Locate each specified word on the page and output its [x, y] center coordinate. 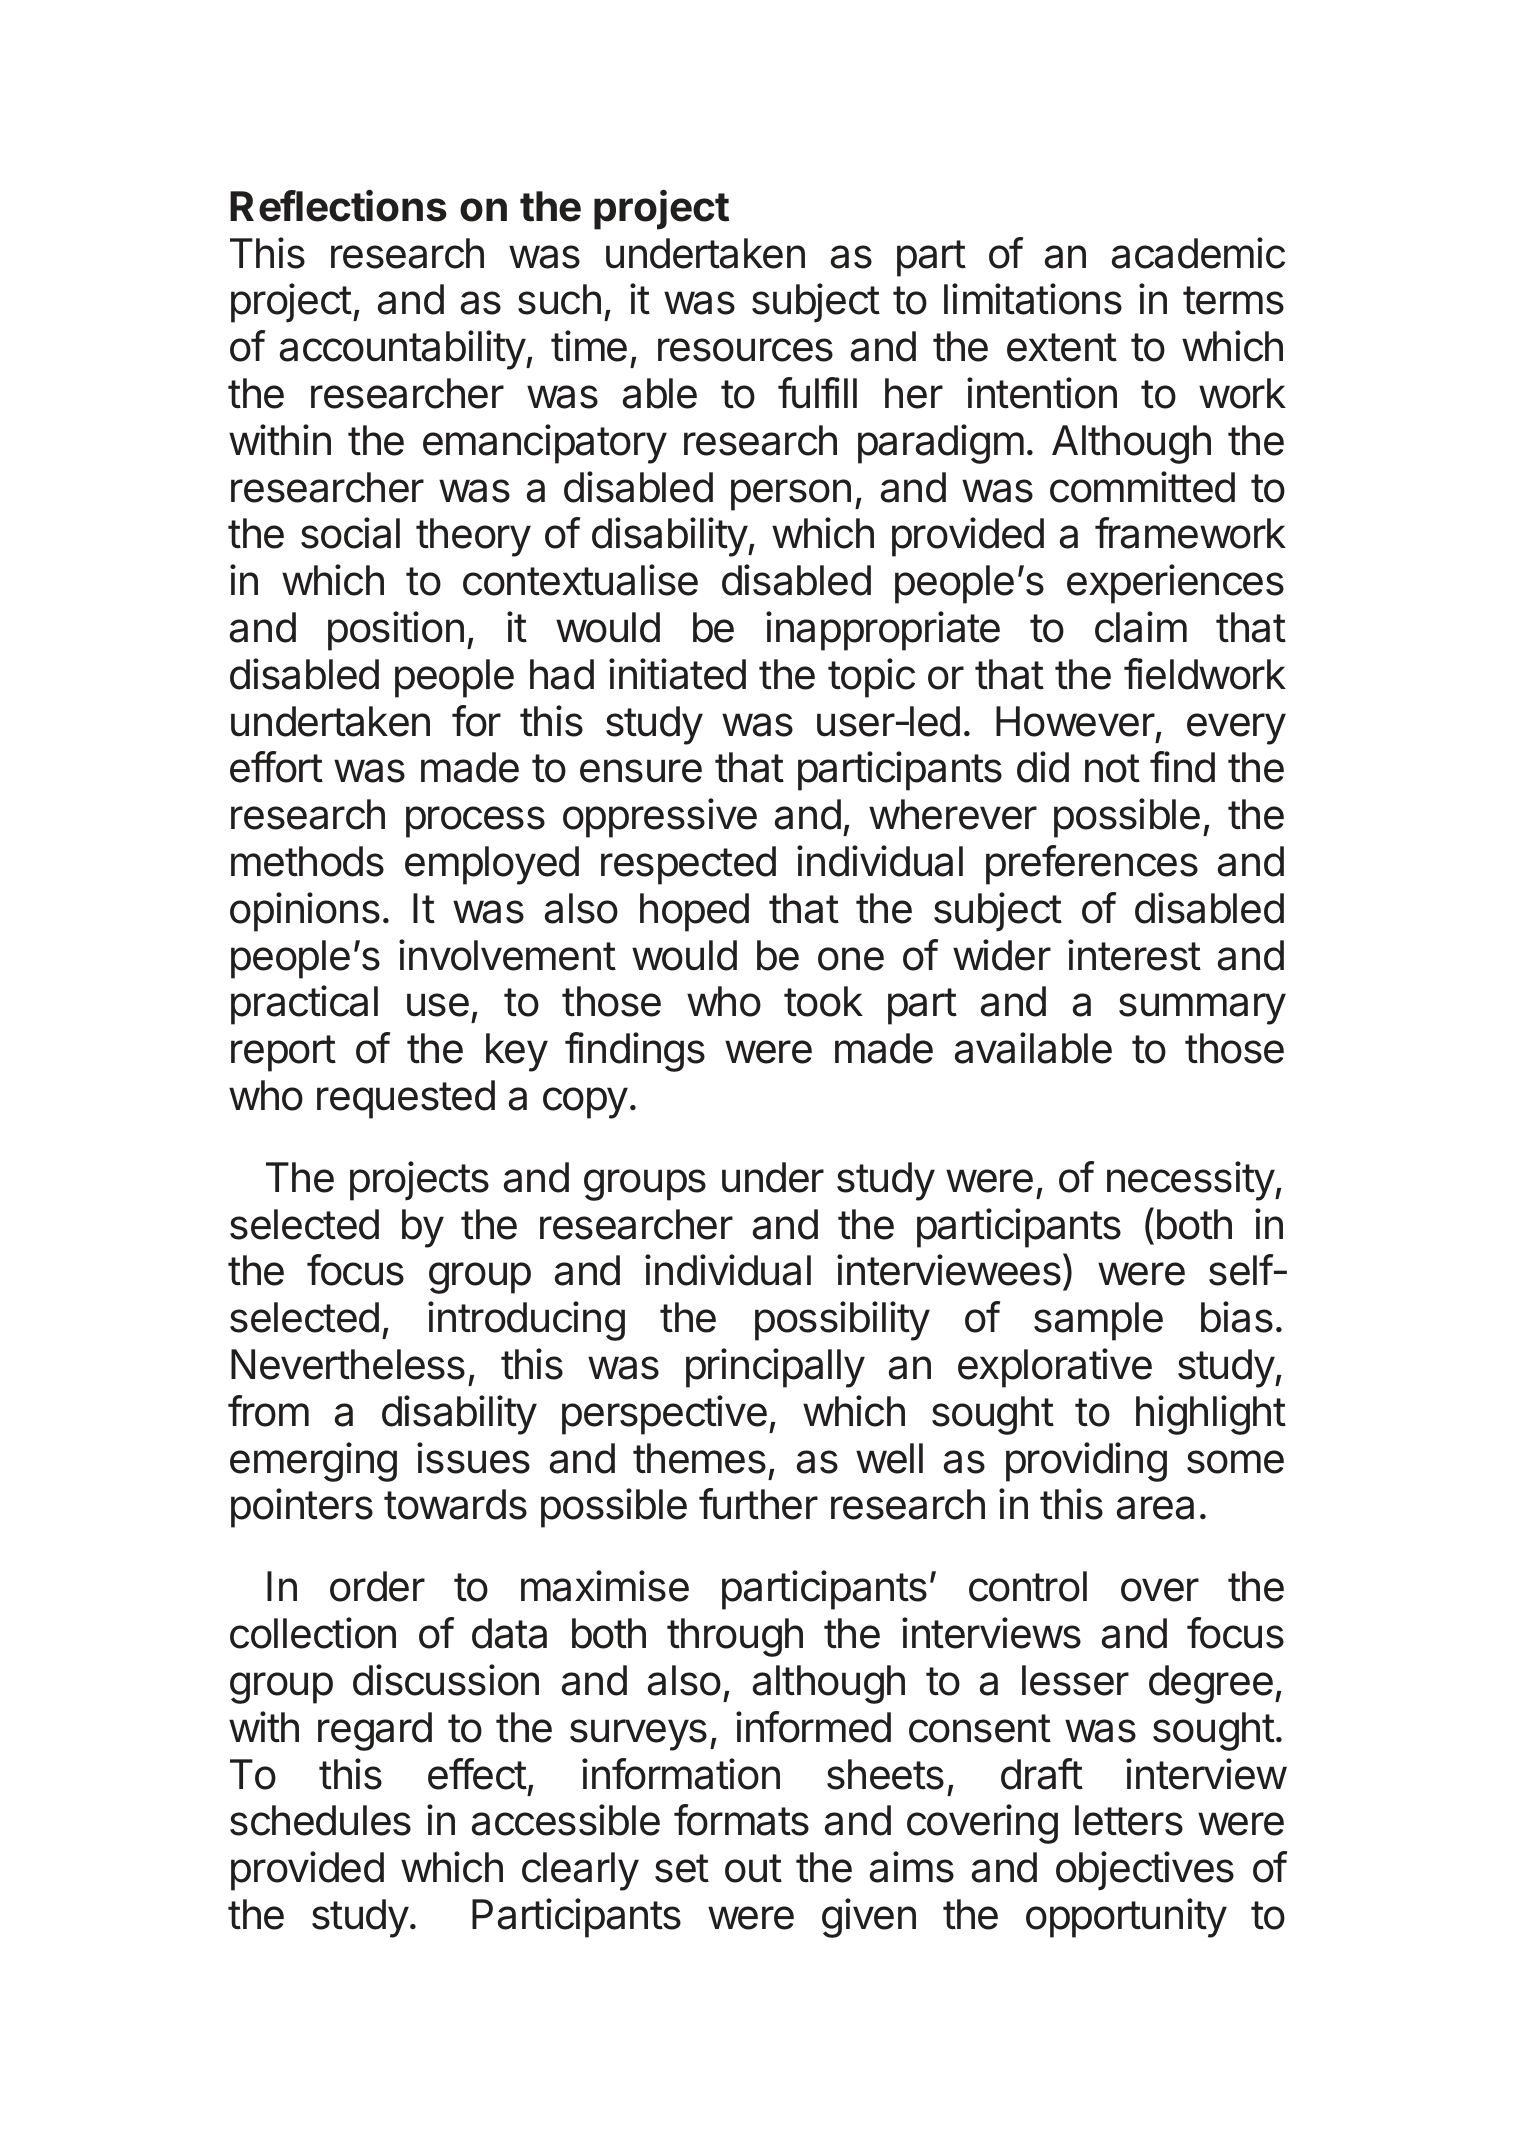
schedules [320, 1820]
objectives [1145, 1871]
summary [1202, 1009]
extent [1062, 347]
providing [1086, 1462]
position [396, 631]
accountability [403, 350]
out [753, 1868]
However [1075, 721]
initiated [677, 674]
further [758, 1504]
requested [406, 1099]
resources [745, 350]
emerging [313, 1462]
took [823, 1001]
